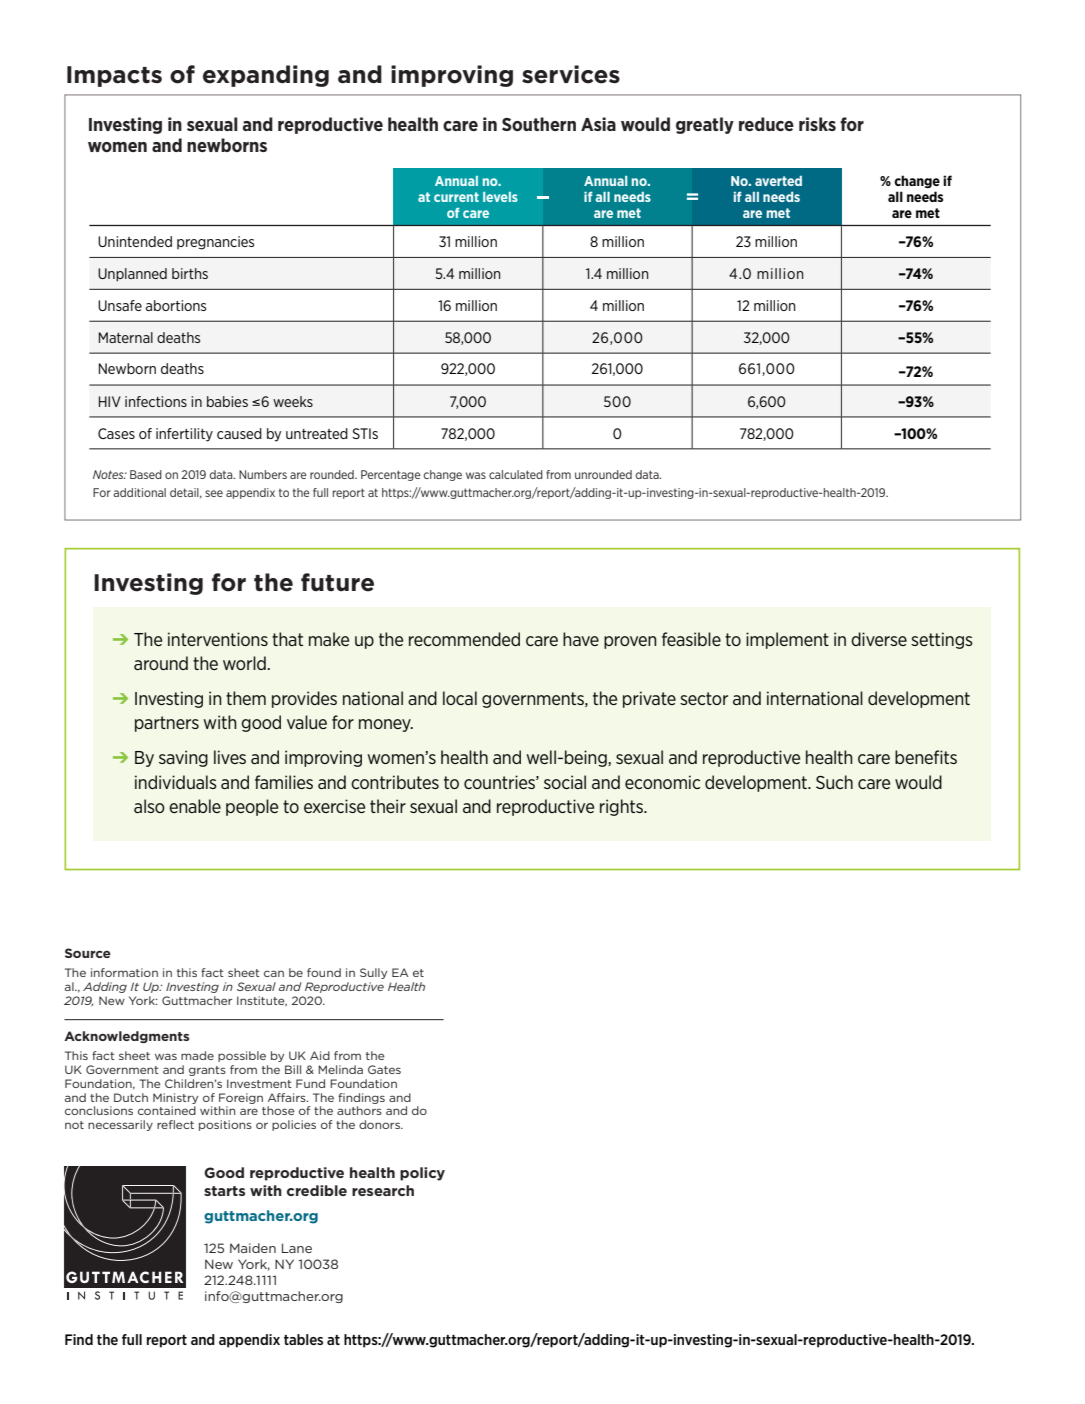 This screenshot has width=1085, height=1404. What do you see at coordinates (373, 973) in the screenshot?
I see `Sully` at bounding box center [373, 973].
